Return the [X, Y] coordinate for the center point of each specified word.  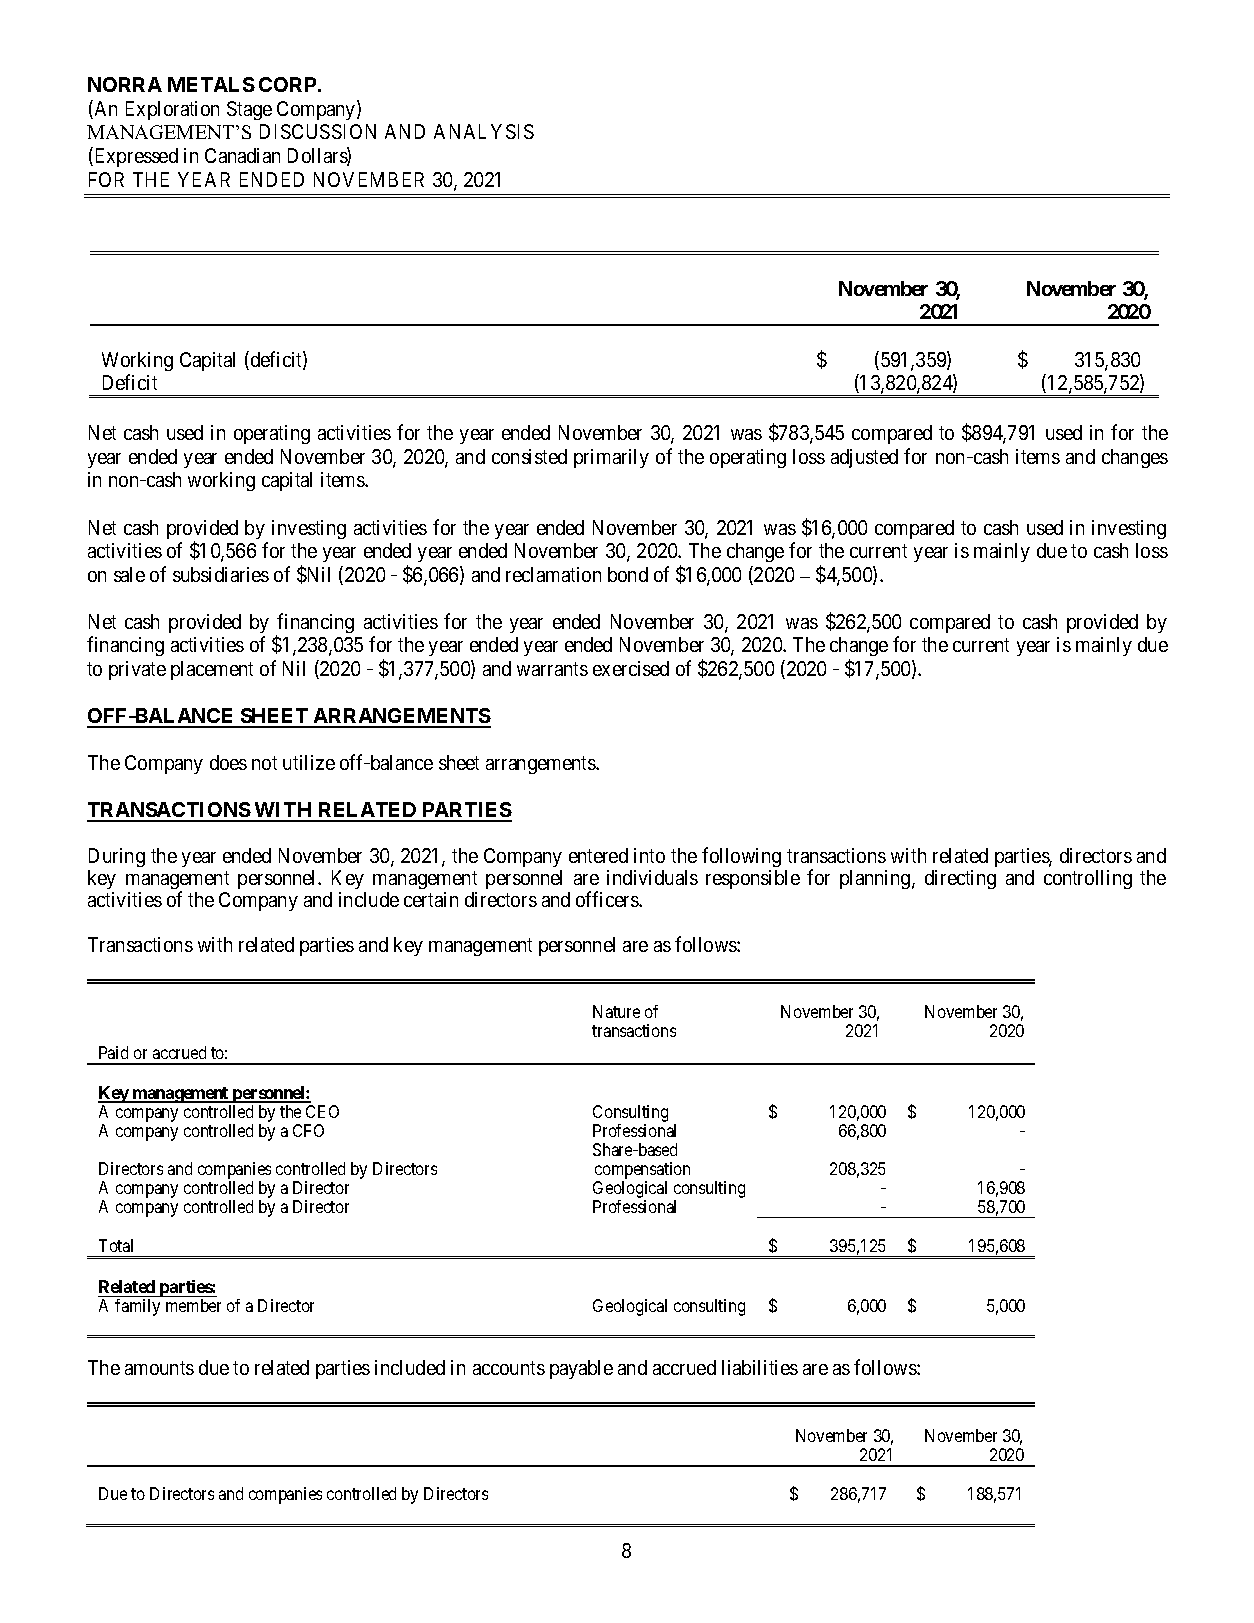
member [193, 1305]
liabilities [760, 1367]
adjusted [864, 458]
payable [581, 1369]
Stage [249, 110]
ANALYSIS [484, 131]
